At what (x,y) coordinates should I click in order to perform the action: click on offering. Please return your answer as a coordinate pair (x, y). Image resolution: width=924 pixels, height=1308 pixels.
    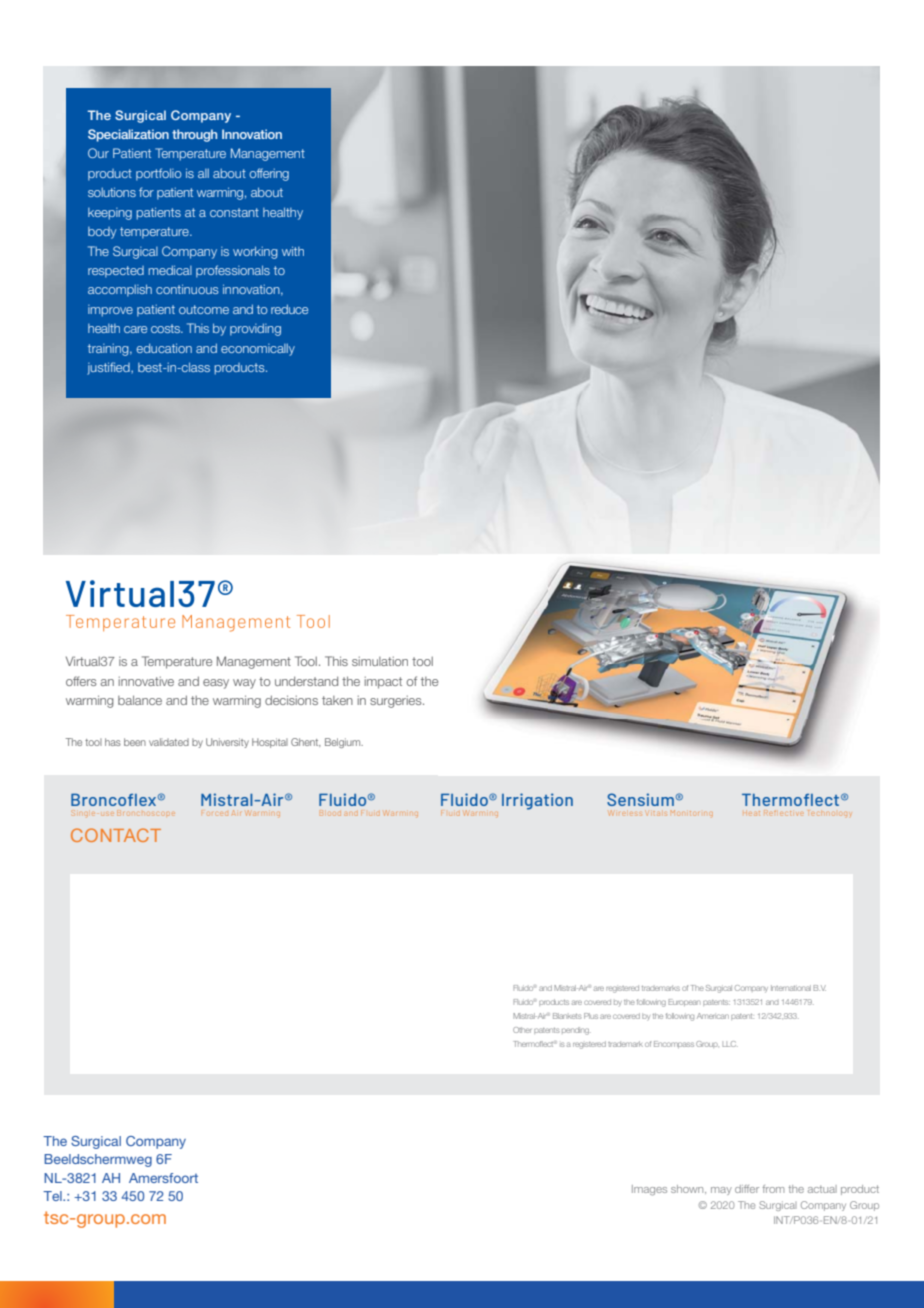
    Looking at the image, I should click on (269, 174).
